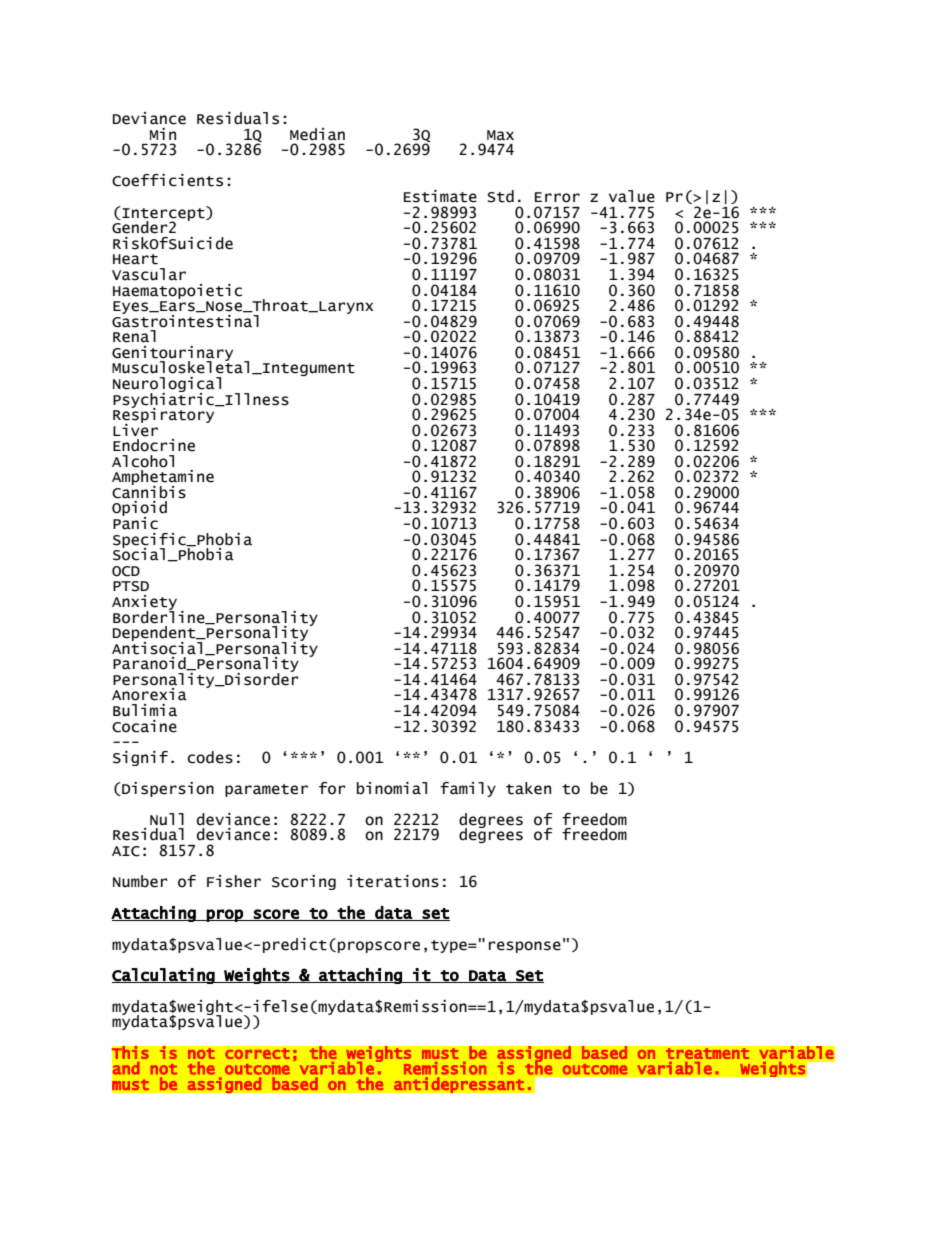 This screenshot has width=952, height=1233. What do you see at coordinates (154, 445) in the screenshot?
I see `Endocrine` at bounding box center [154, 445].
